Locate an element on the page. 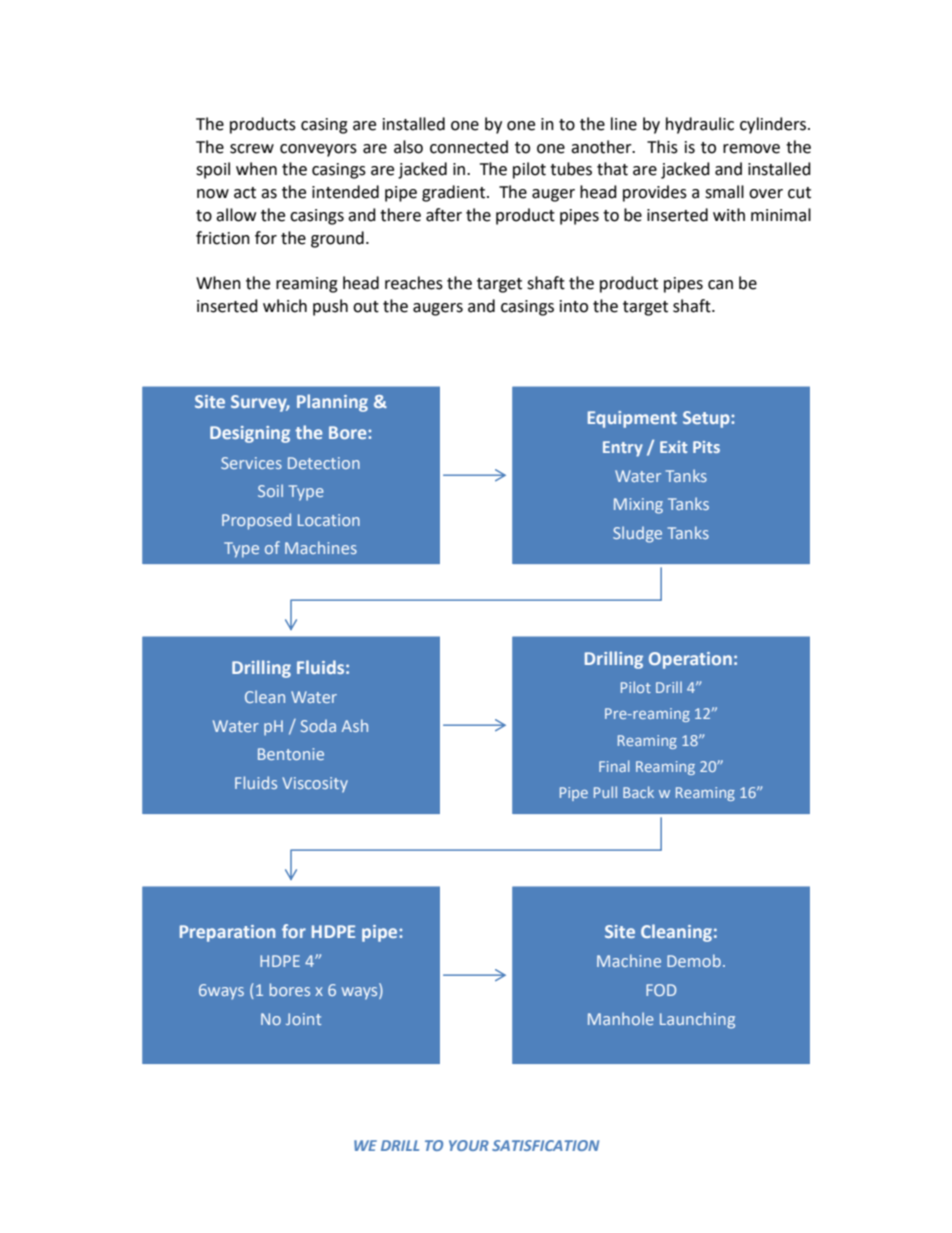 This page has height=1233, width=952. remove is located at coordinates (751, 149).
